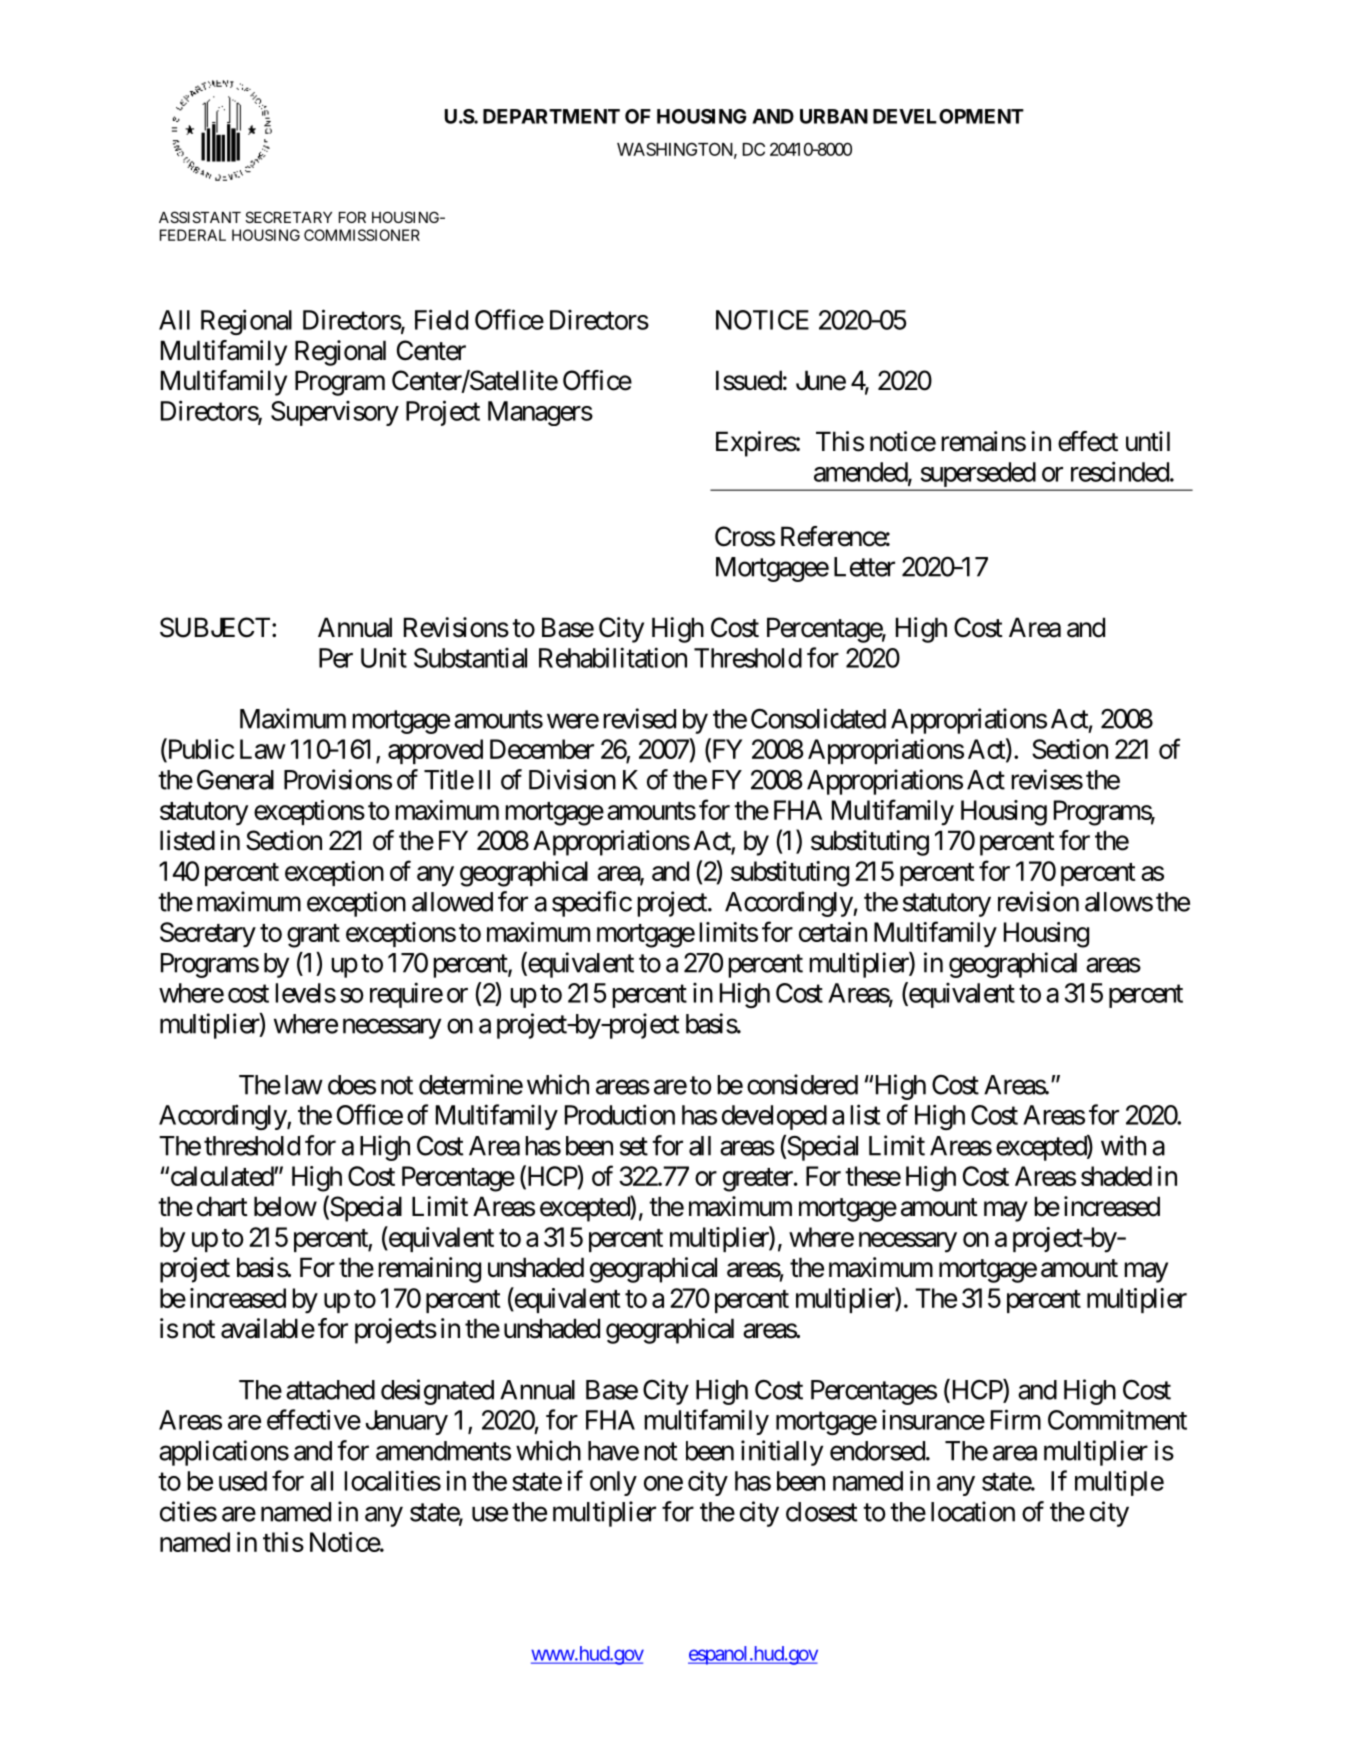  Describe the element at coordinates (613, 1483) in the document. I see `only` at that location.
